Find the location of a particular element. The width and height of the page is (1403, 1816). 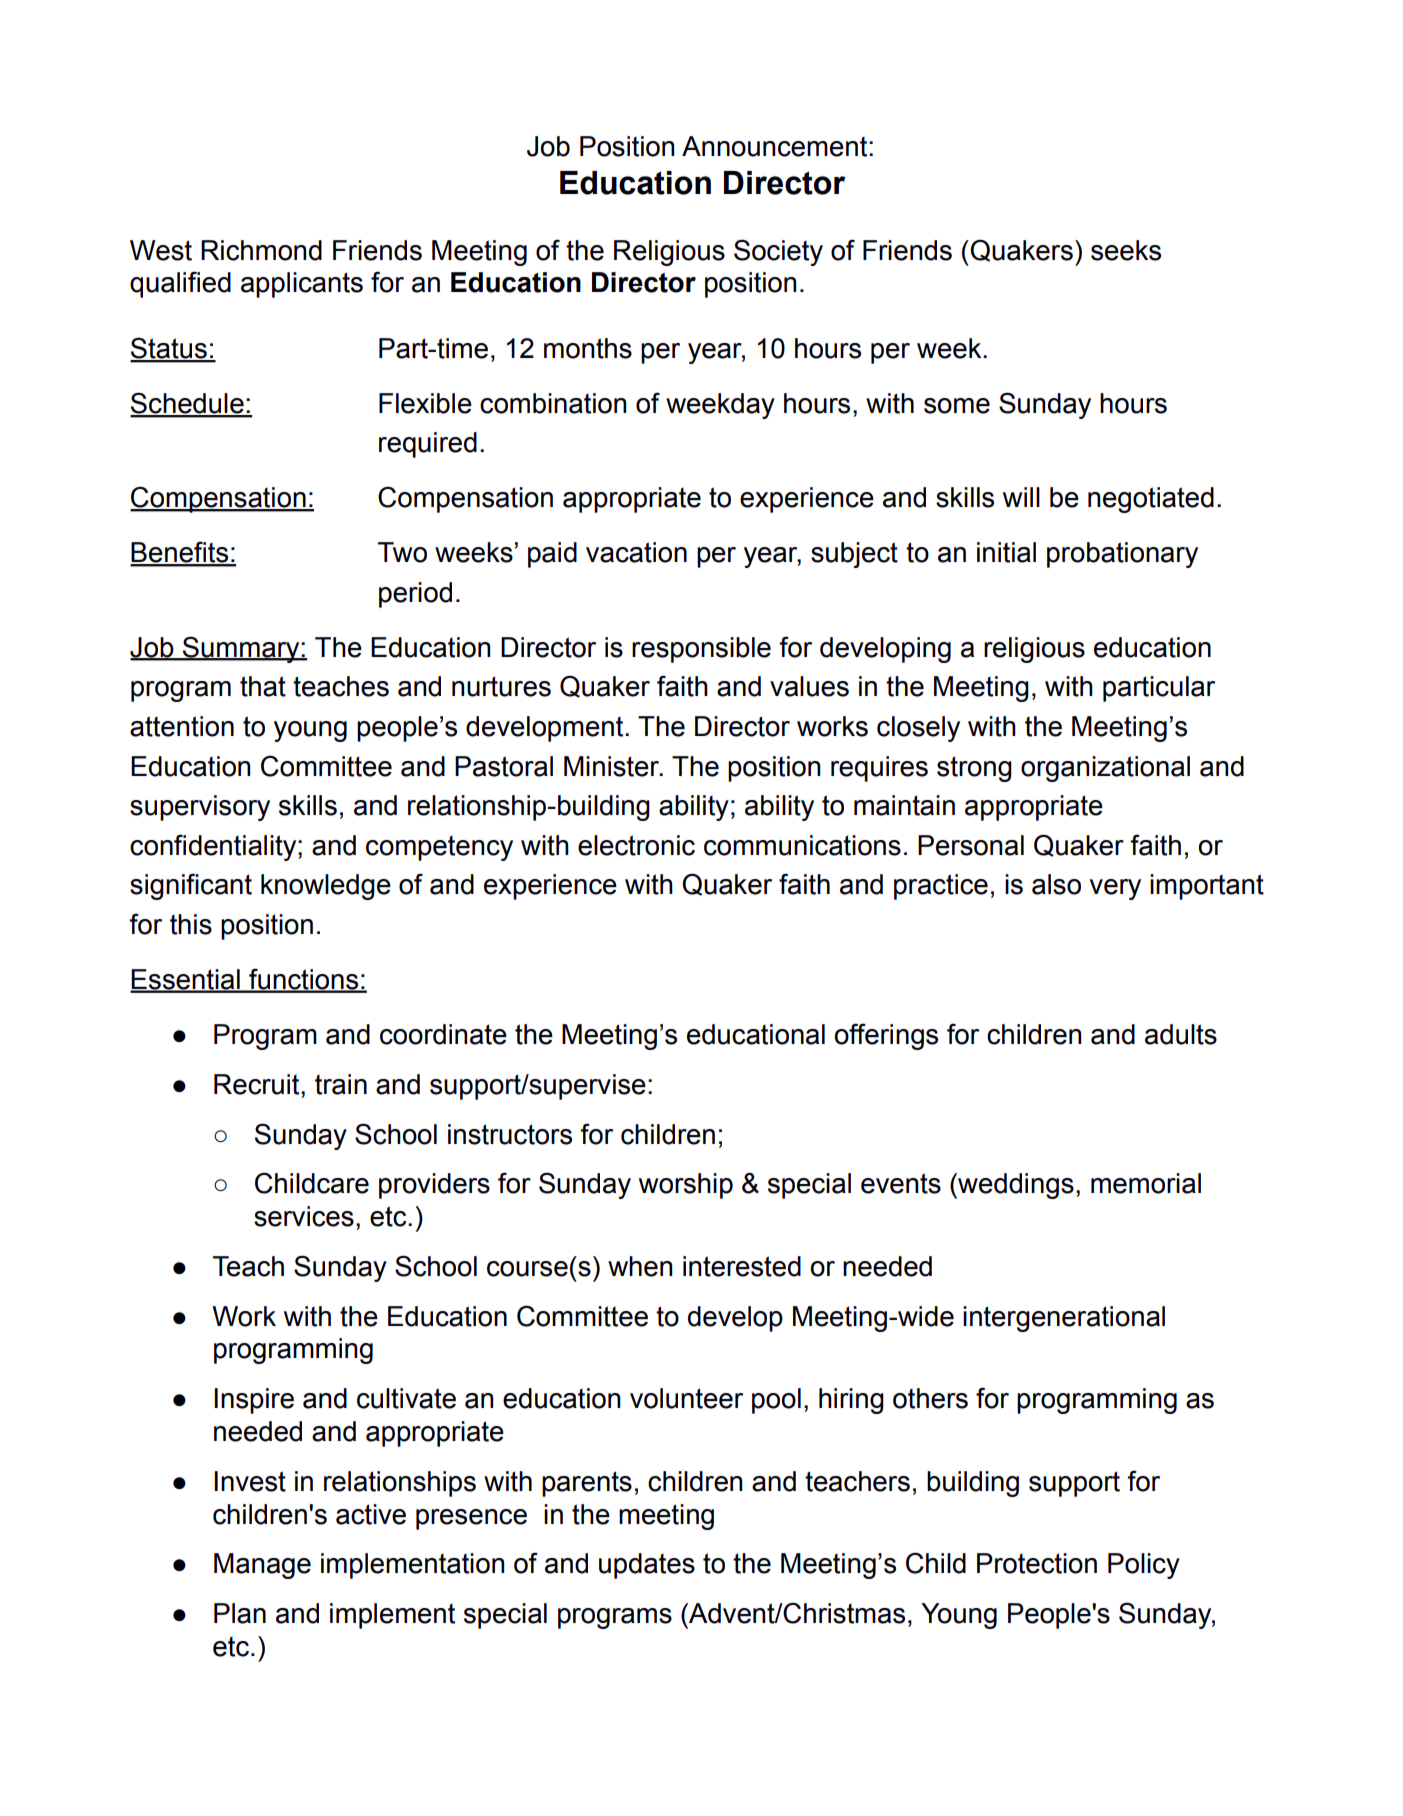

very is located at coordinates (1115, 889).
